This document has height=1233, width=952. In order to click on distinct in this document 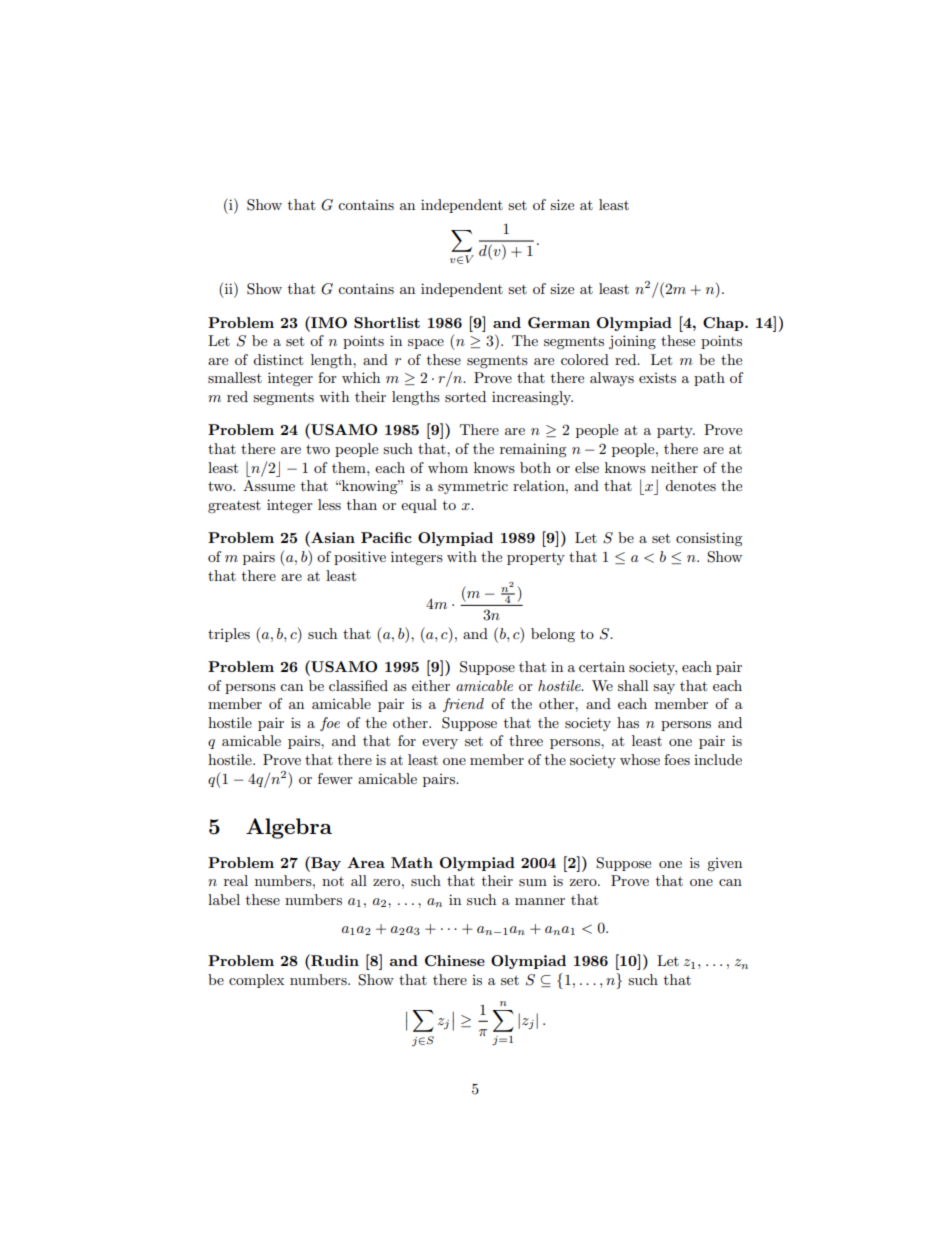, I will do `click(278, 359)`.
